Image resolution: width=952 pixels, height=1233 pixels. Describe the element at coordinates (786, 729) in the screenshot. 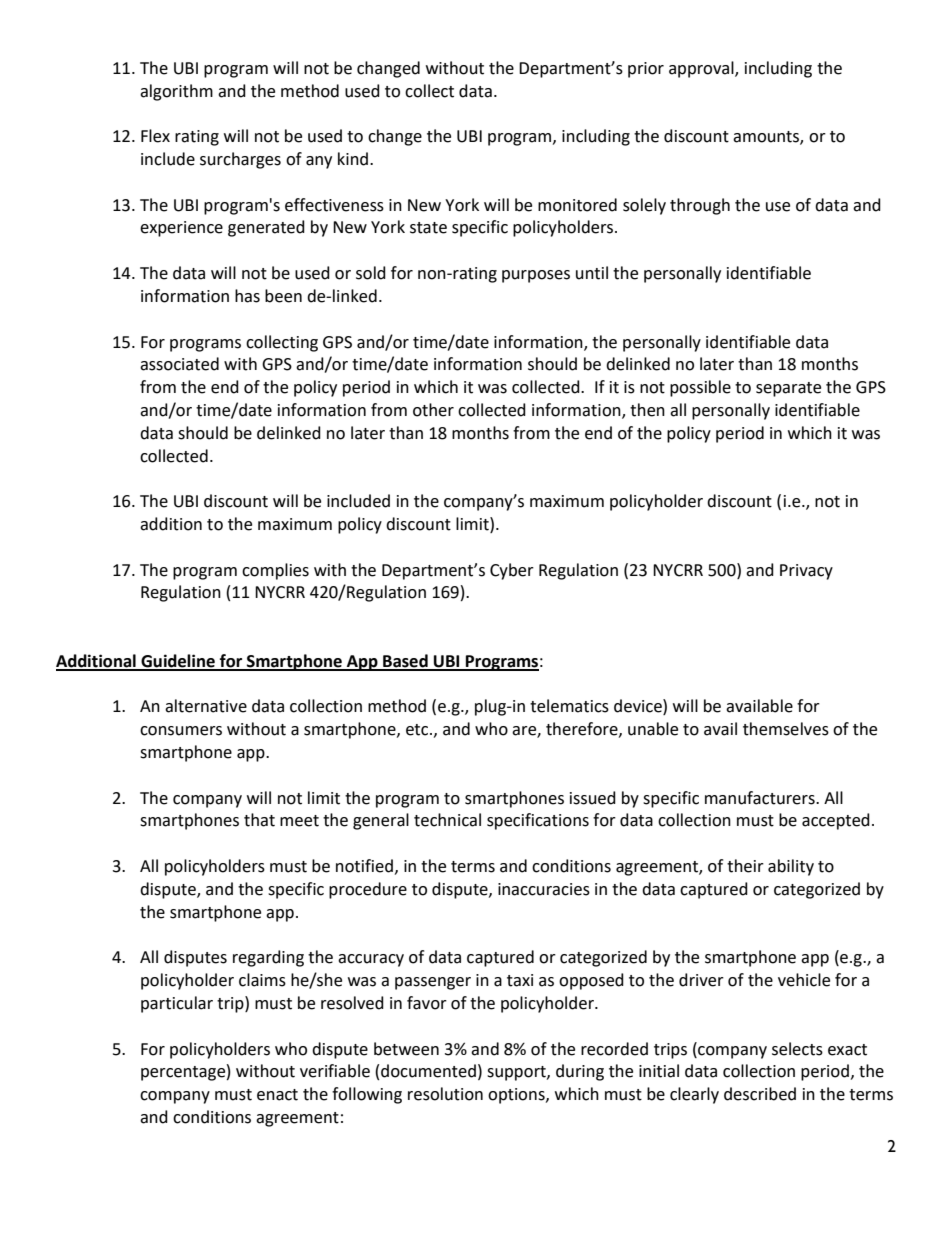

I see `themselves` at that location.
